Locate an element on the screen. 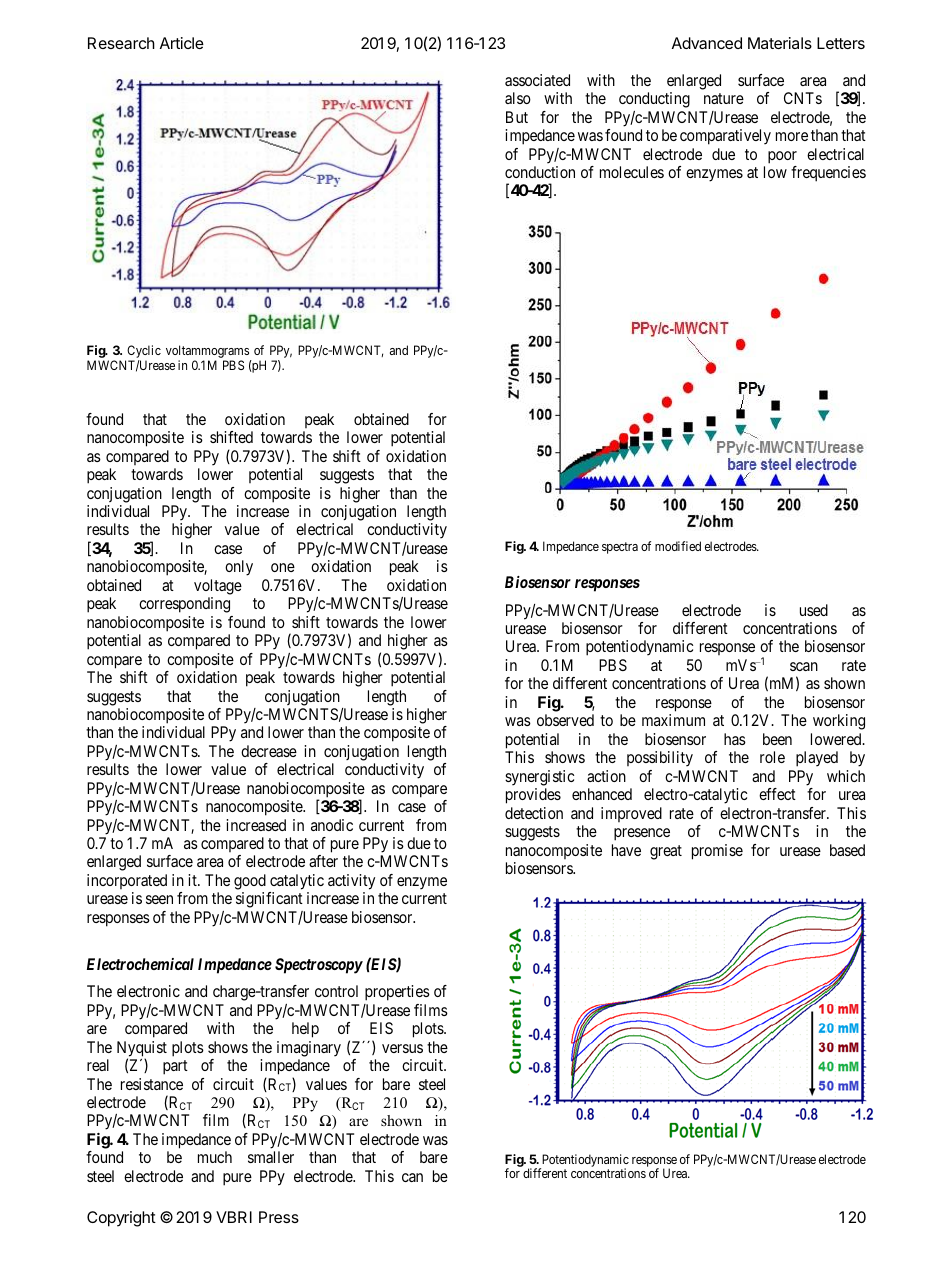 The image size is (952, 1270). corresponding is located at coordinates (184, 605).
